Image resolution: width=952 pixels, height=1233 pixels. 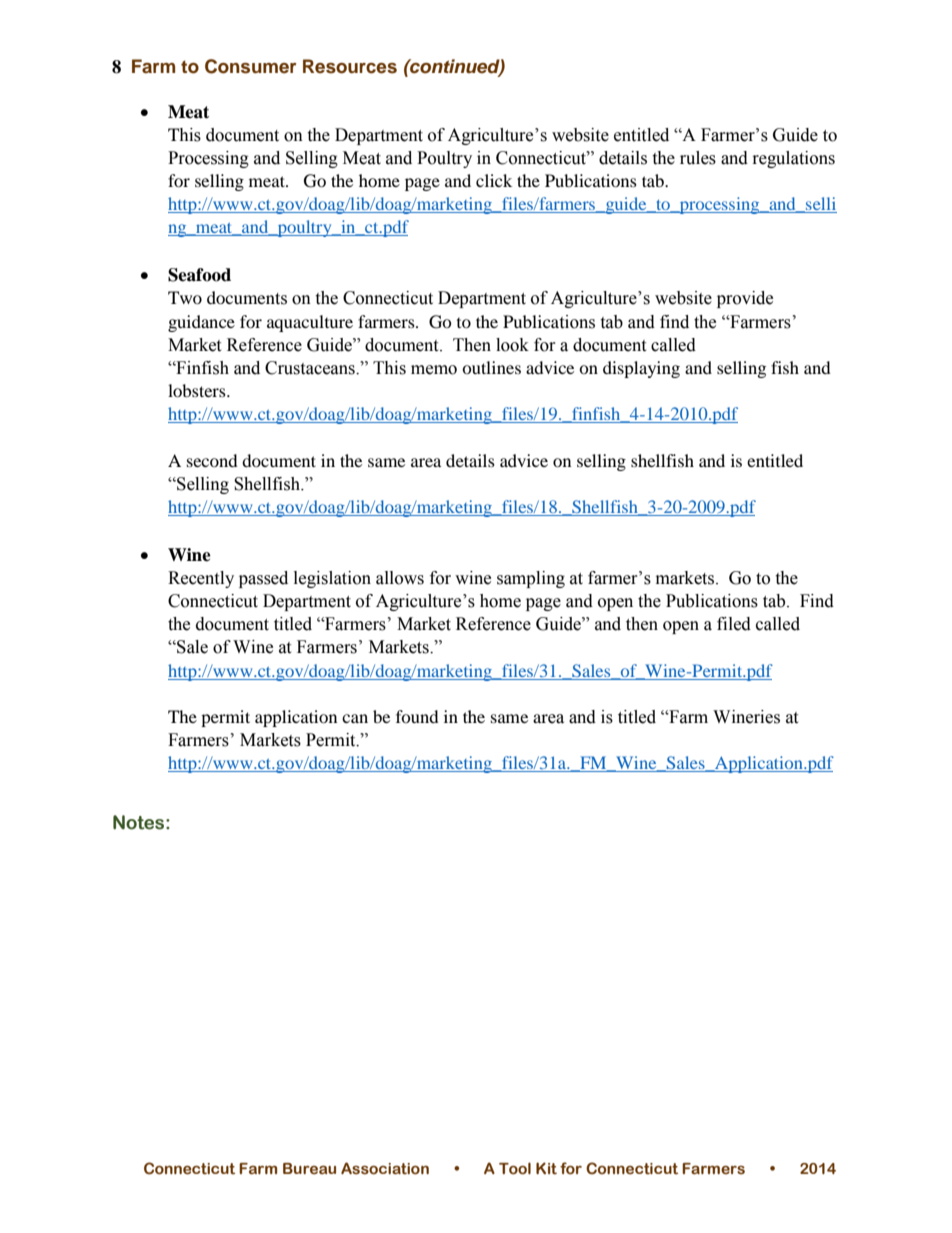 What do you see at coordinates (546, 1168) in the screenshot?
I see `Kit` at bounding box center [546, 1168].
